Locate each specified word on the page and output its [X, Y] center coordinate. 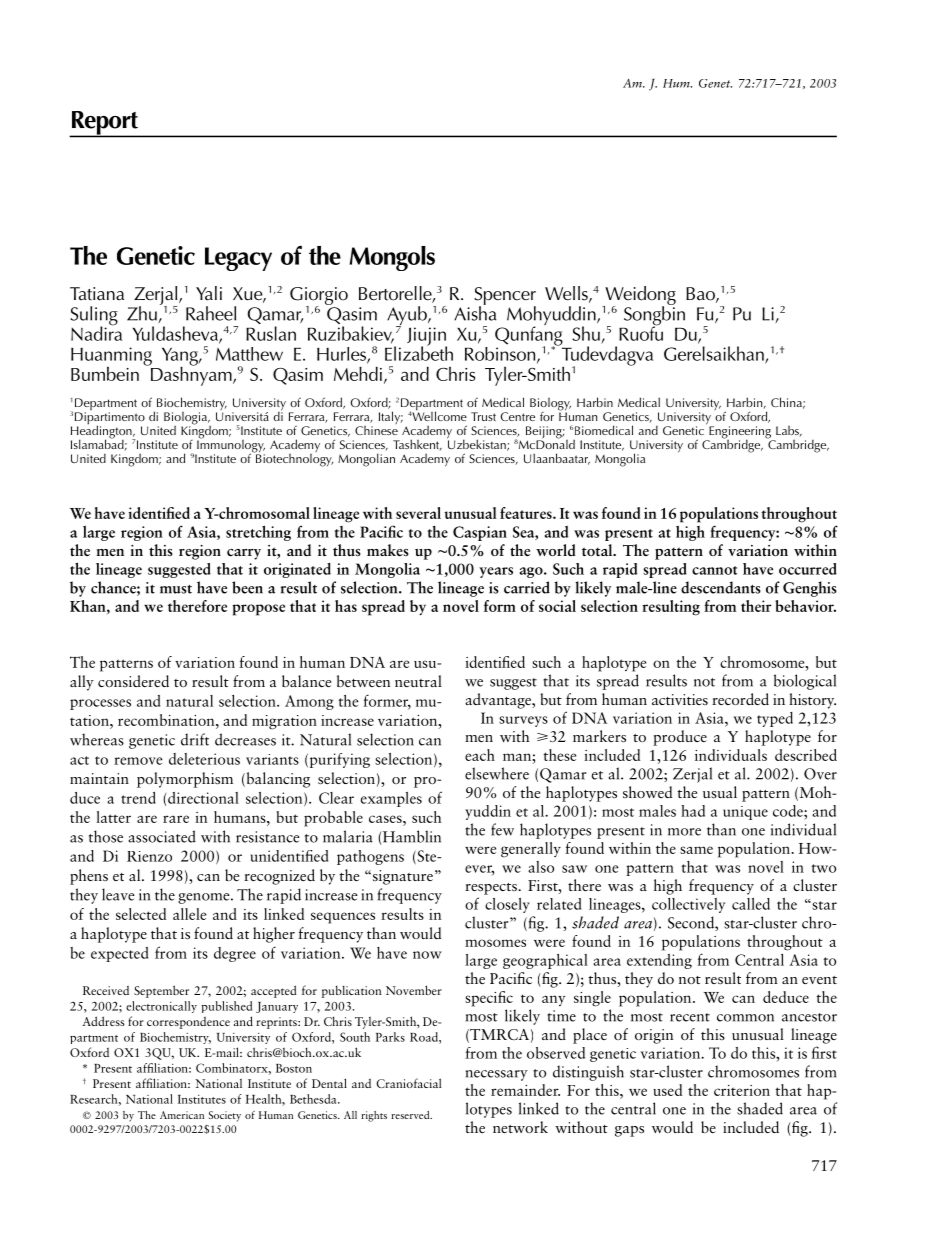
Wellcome [439, 415]
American [182, 1115]
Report [104, 124]
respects [492, 889]
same [696, 850]
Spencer [505, 297]
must [176, 589]
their [756, 606]
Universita [242, 416]
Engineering [740, 433]
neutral [418, 681]
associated [162, 836]
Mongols [392, 258]
